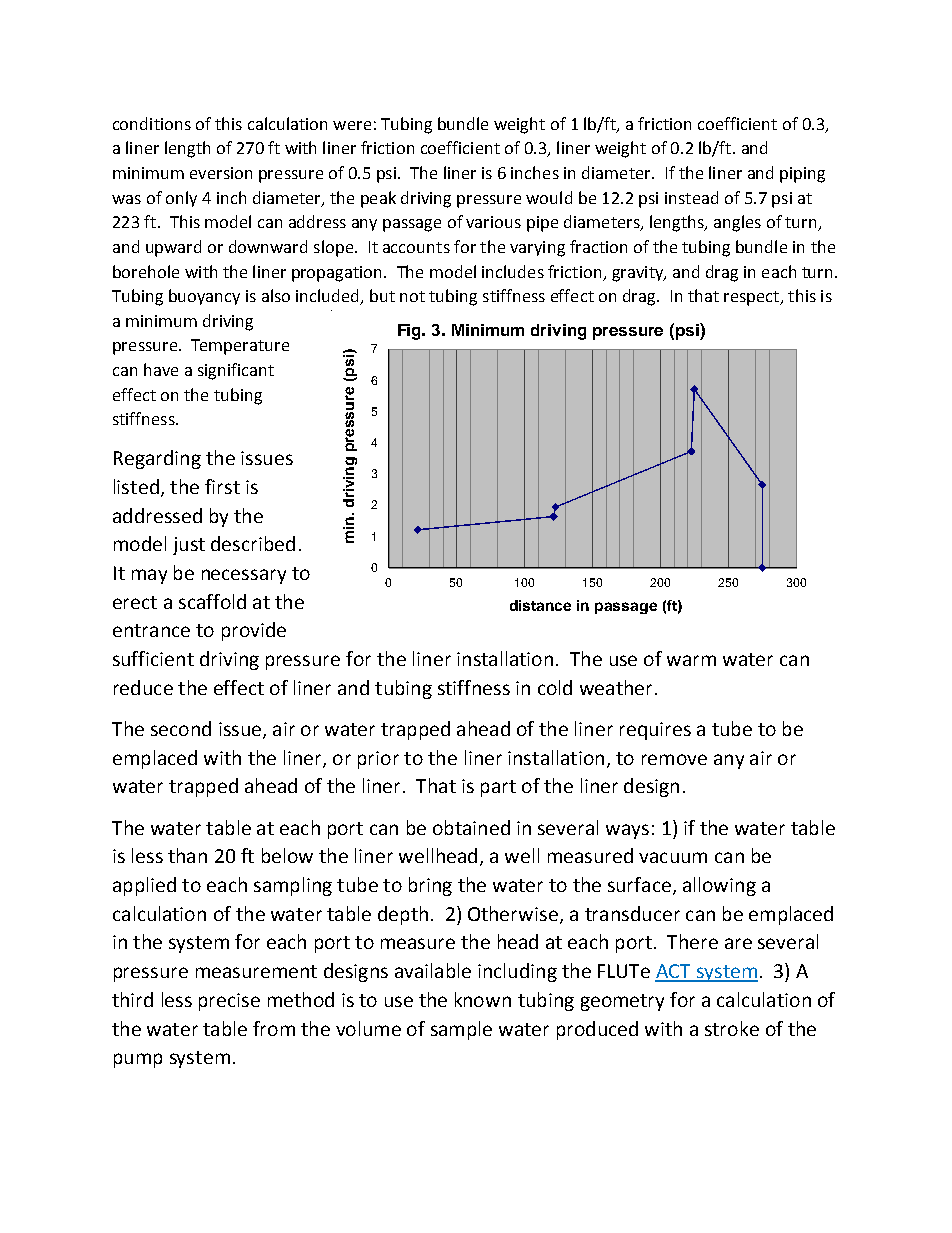  Describe the element at coordinates (493, 222) in the image. I see `various` at that location.
